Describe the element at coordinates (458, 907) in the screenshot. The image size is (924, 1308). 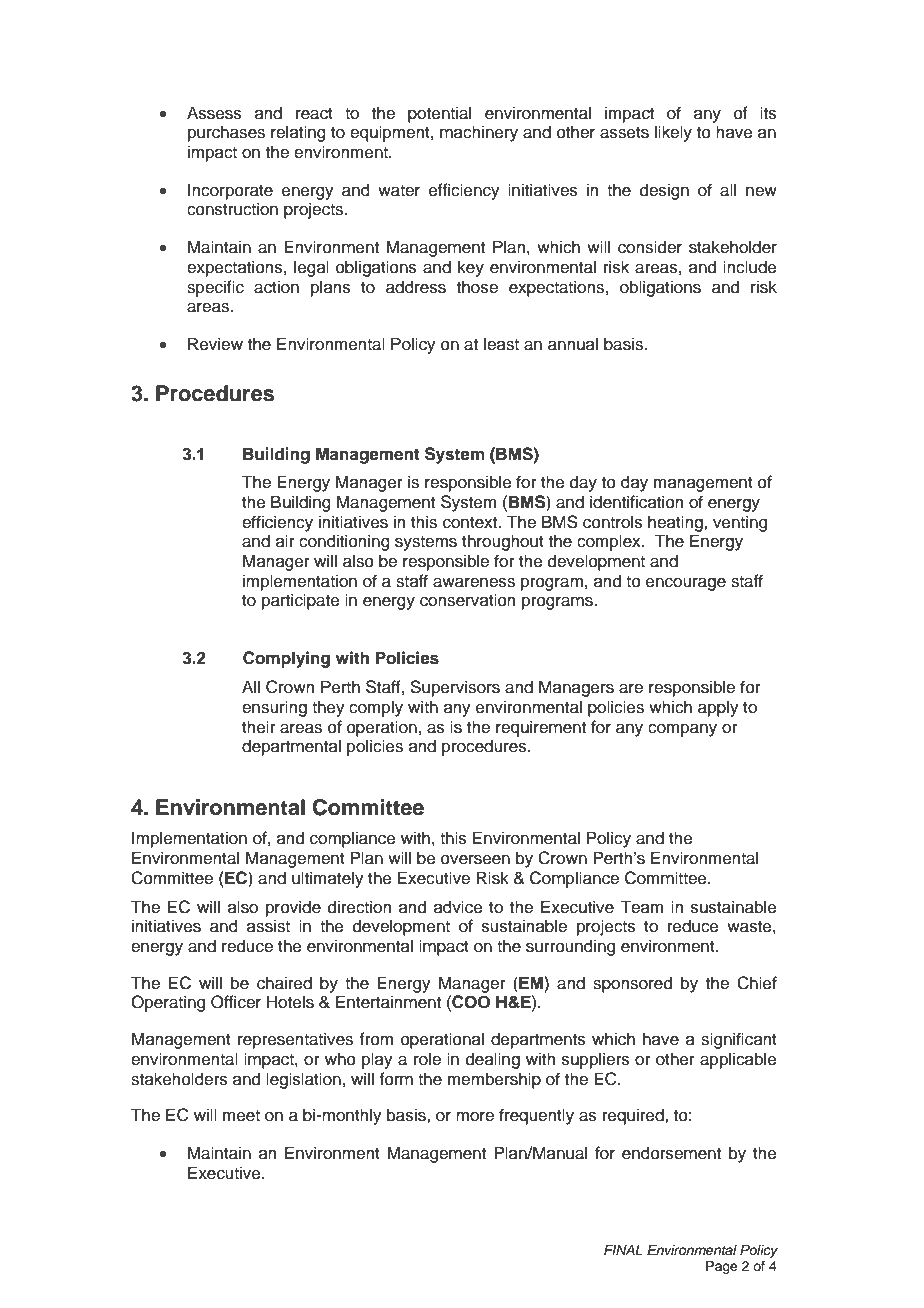
I see `advice` at that location.
